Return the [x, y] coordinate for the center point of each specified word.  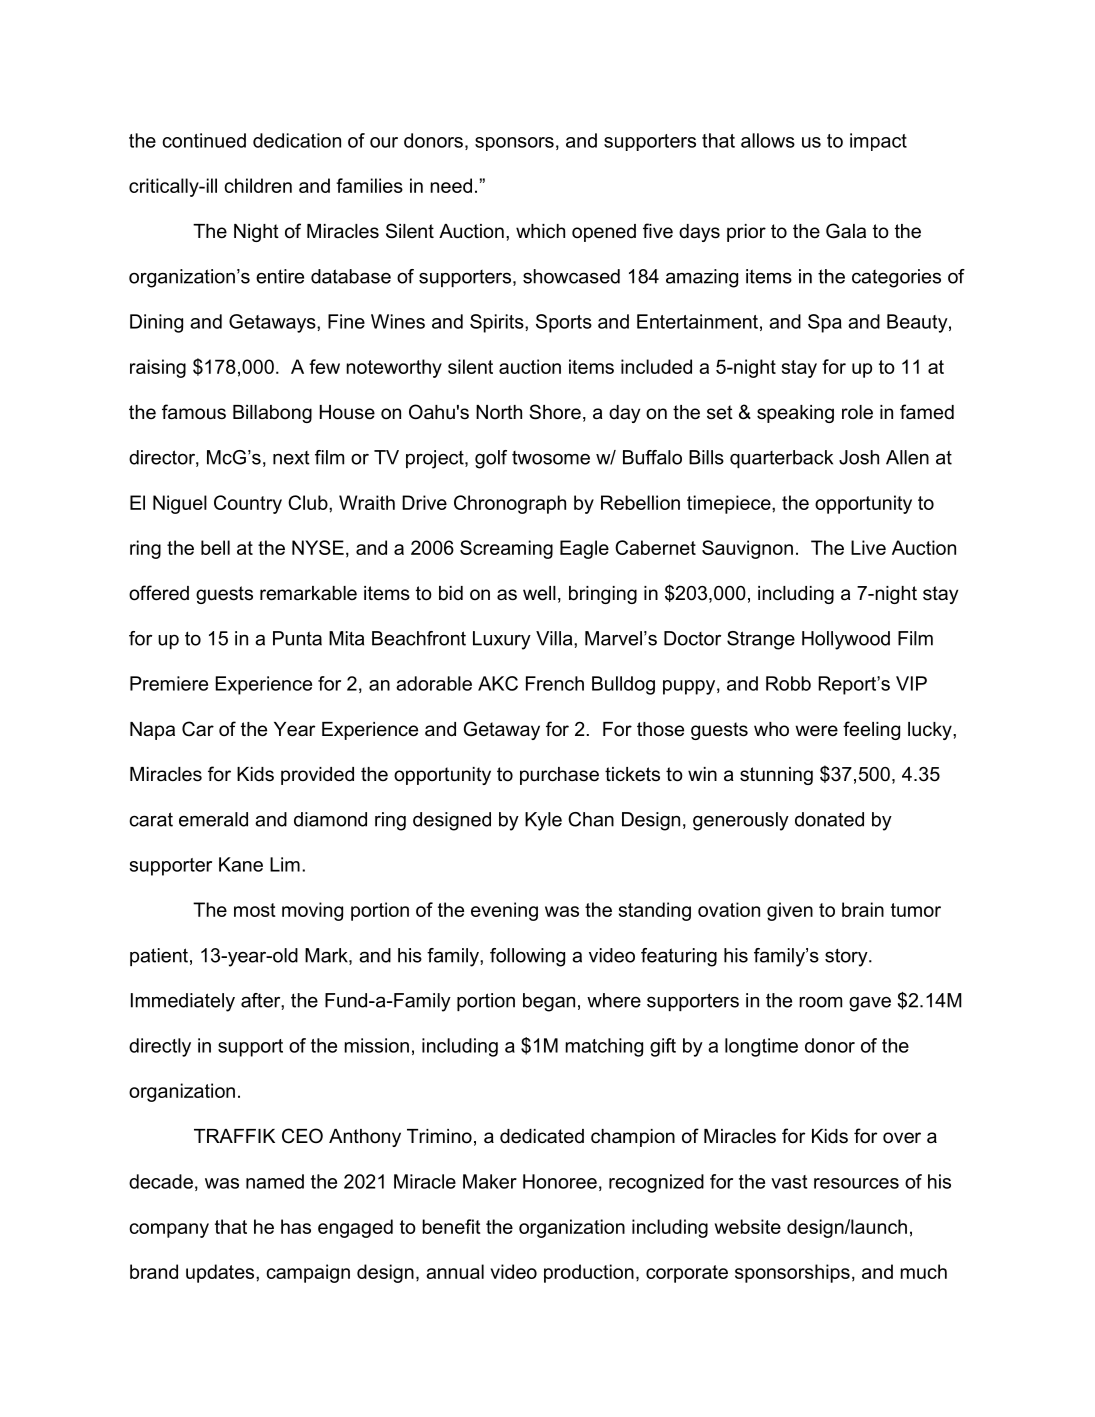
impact [878, 142]
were [816, 731]
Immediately [183, 1002]
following [527, 957]
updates [221, 1273]
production [589, 1273]
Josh [859, 457]
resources [856, 1183]
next [291, 458]
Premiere [169, 683]
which [540, 231]
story [847, 957]
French [555, 683]
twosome [551, 458]
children [258, 185]
